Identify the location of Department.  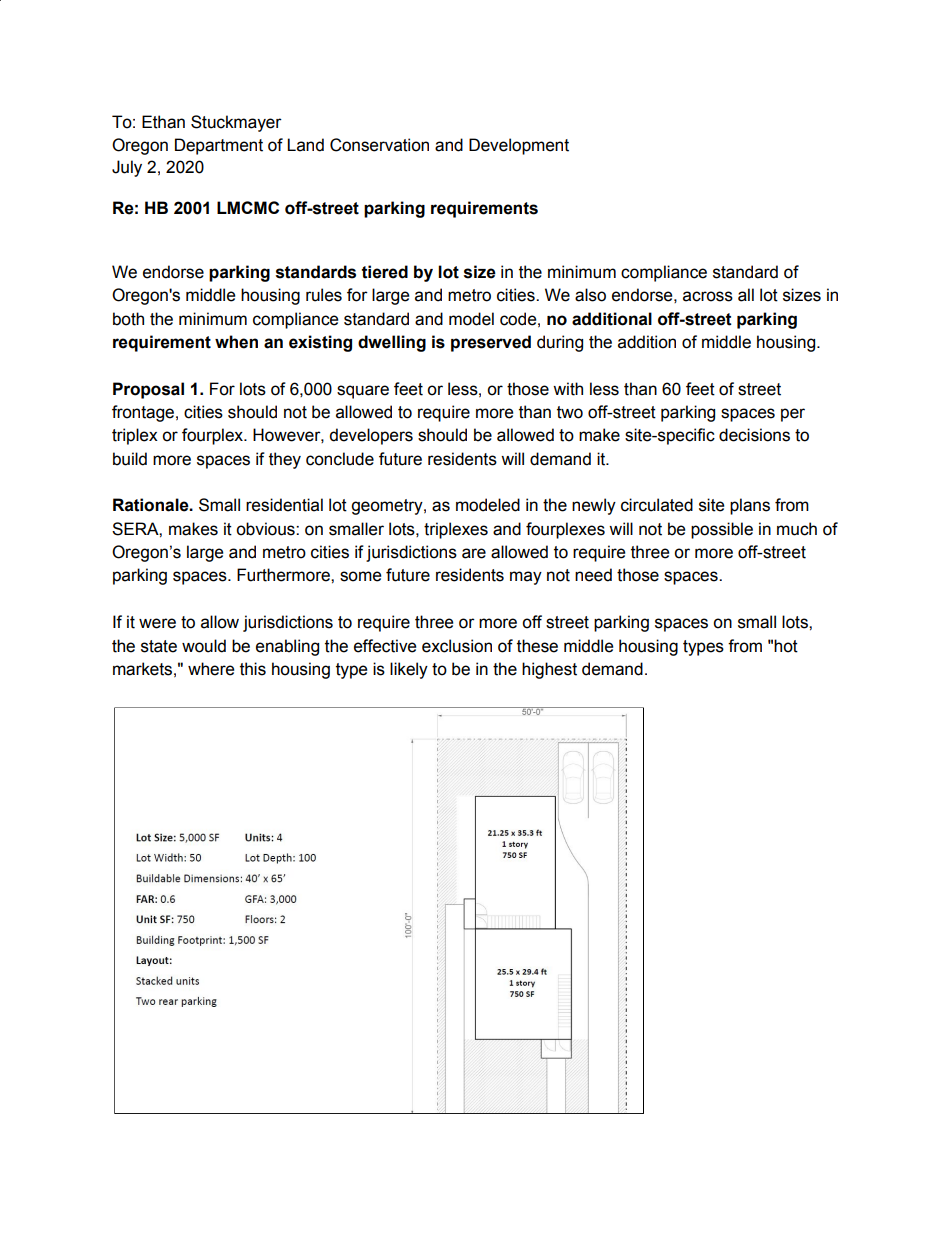
(219, 146).
